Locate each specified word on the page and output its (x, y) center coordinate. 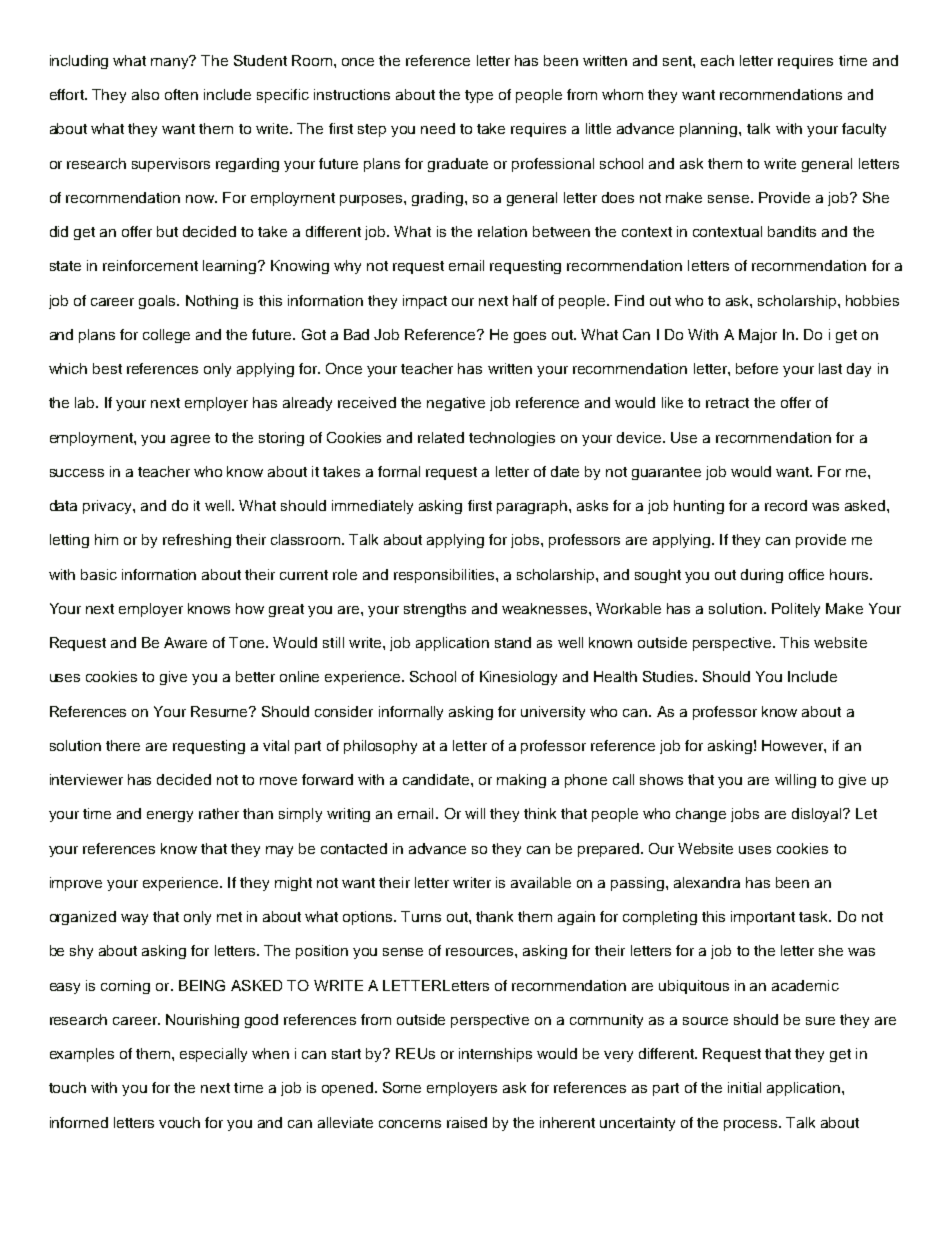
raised (467, 1122)
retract (727, 403)
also (145, 94)
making (521, 781)
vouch (179, 1122)
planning (710, 130)
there (123, 745)
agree (190, 440)
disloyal (818, 815)
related (441, 437)
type (479, 96)
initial (744, 1087)
